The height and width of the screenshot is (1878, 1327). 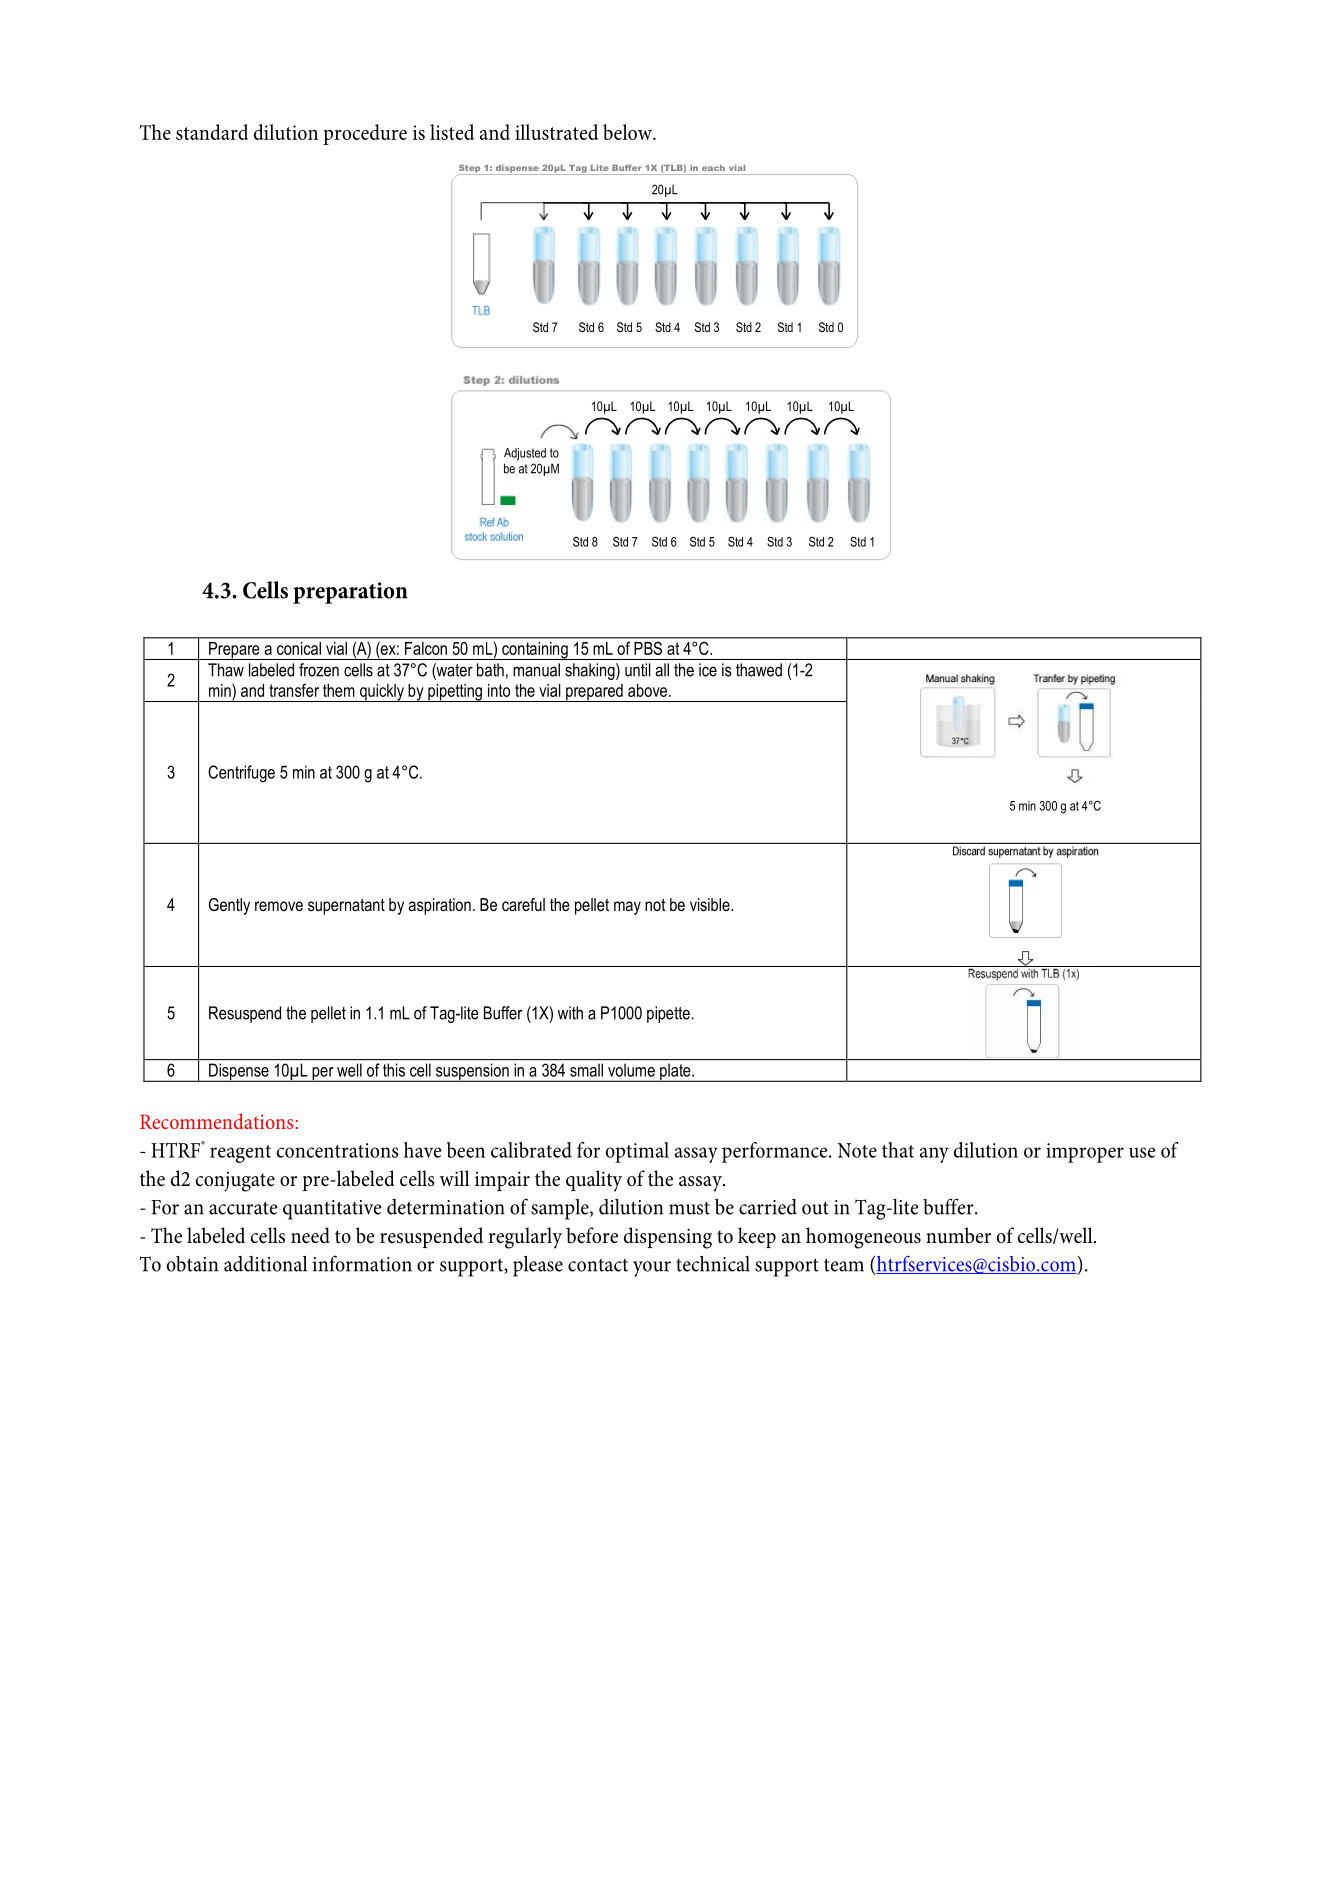 What do you see at coordinates (525, 454) in the screenshot?
I see `Adjusted` at bounding box center [525, 454].
